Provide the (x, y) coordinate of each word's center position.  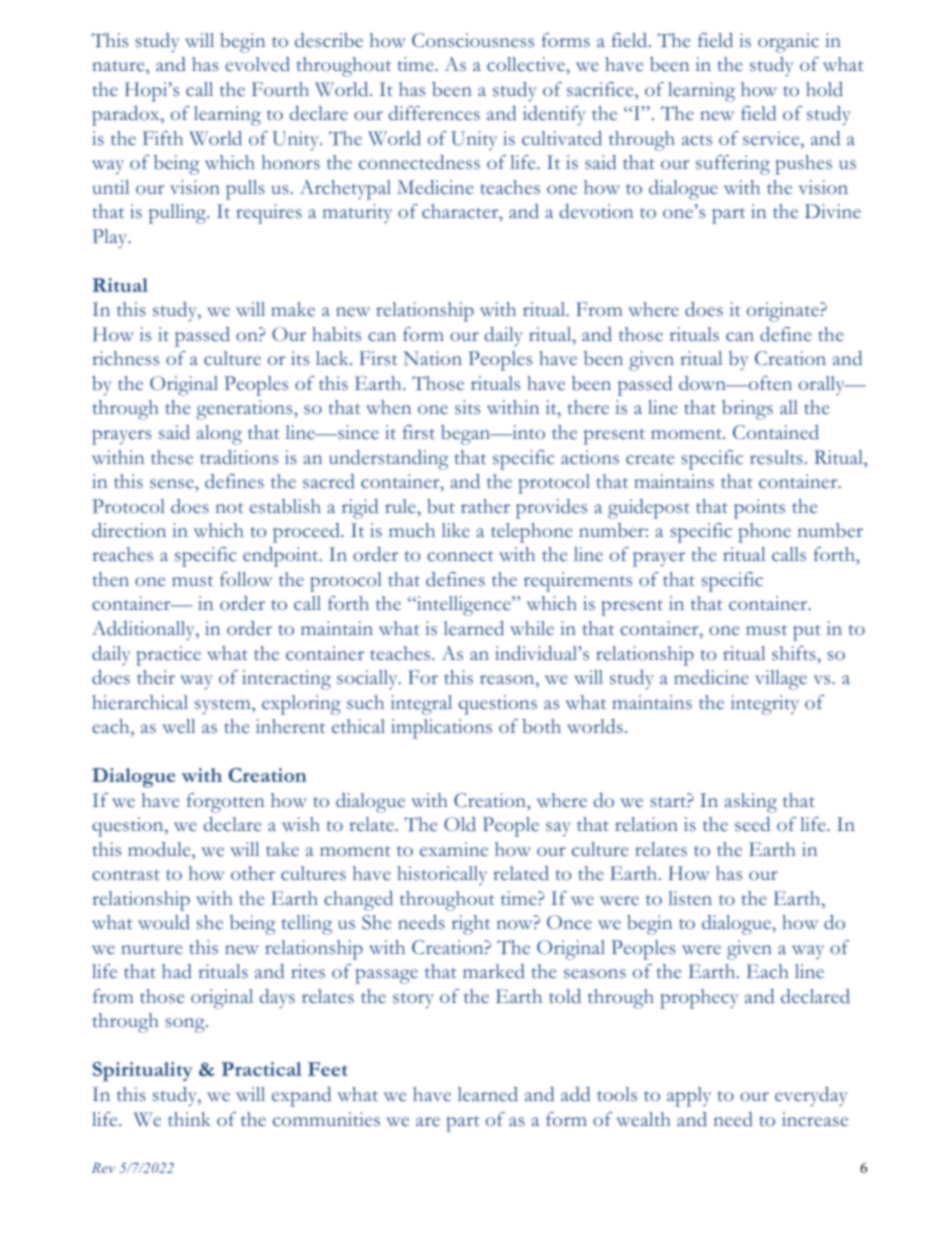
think (189, 1119)
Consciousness (473, 40)
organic (788, 43)
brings (747, 410)
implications (441, 729)
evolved (257, 64)
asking (750, 803)
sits (467, 407)
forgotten (225, 803)
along (219, 435)
